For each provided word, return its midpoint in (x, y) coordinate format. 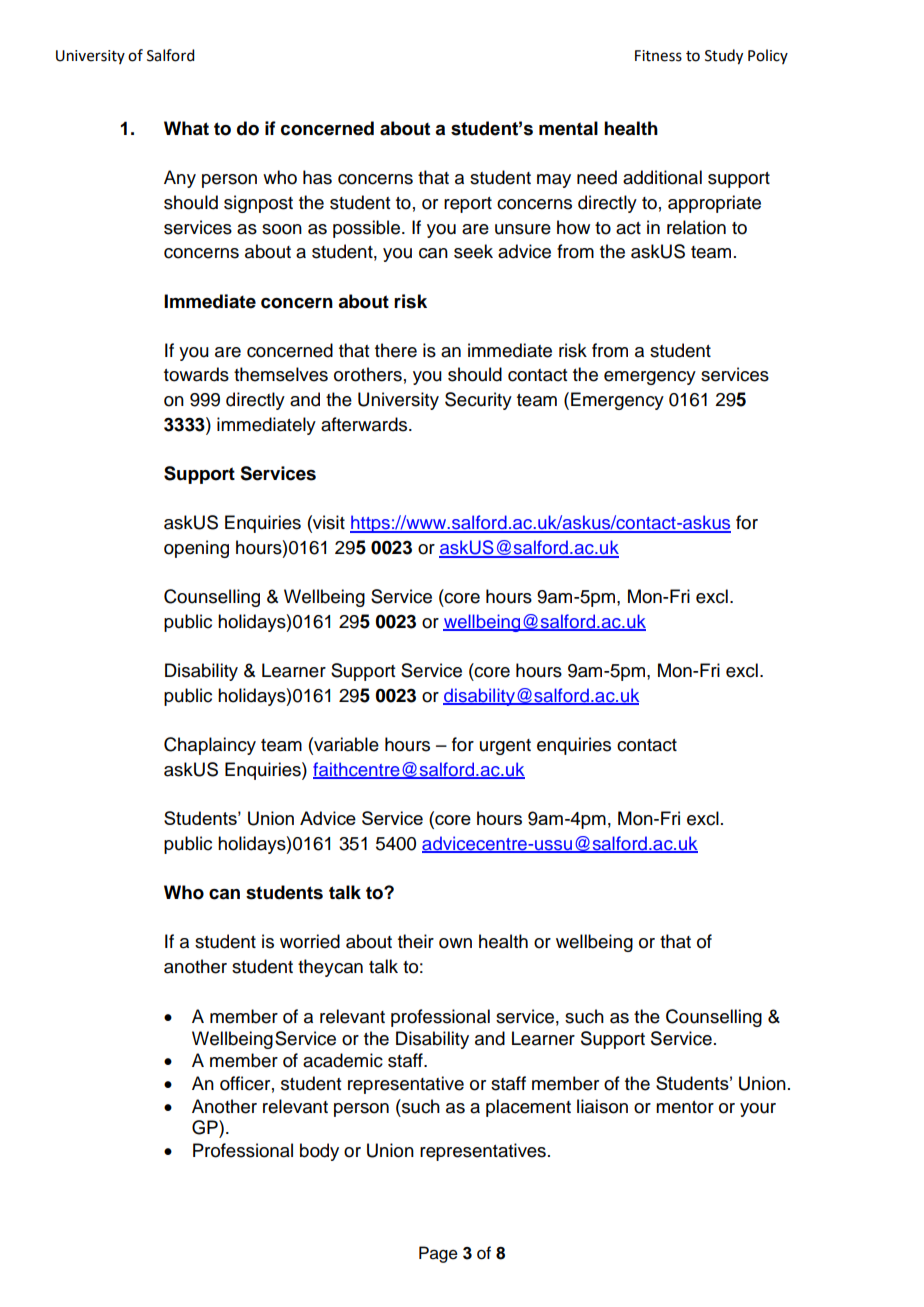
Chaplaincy (210, 746)
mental (568, 128)
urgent (505, 747)
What (186, 128)
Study (724, 57)
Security (478, 401)
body (319, 1152)
